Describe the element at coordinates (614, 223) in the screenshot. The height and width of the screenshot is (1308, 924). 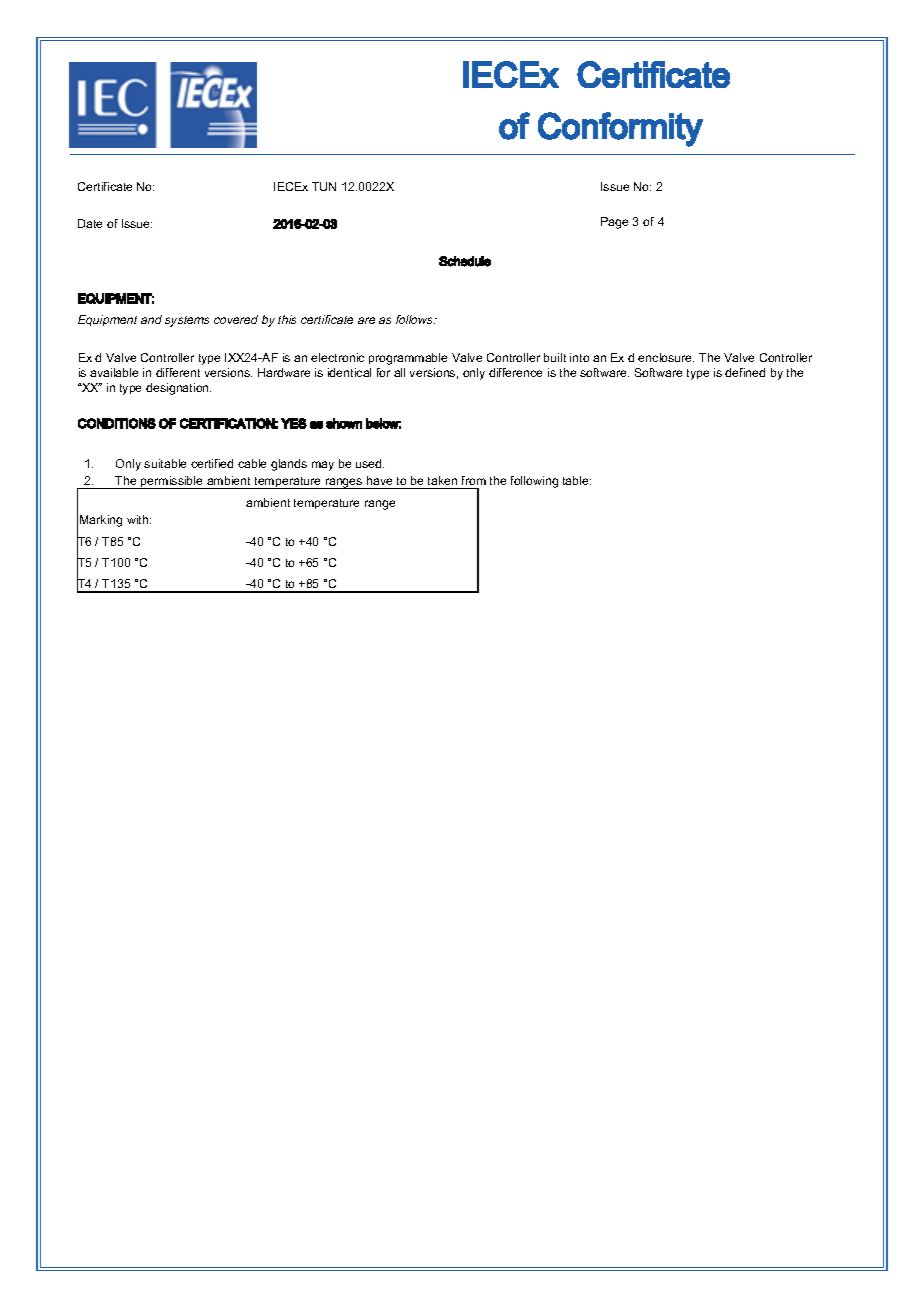
I see `Page` at that location.
